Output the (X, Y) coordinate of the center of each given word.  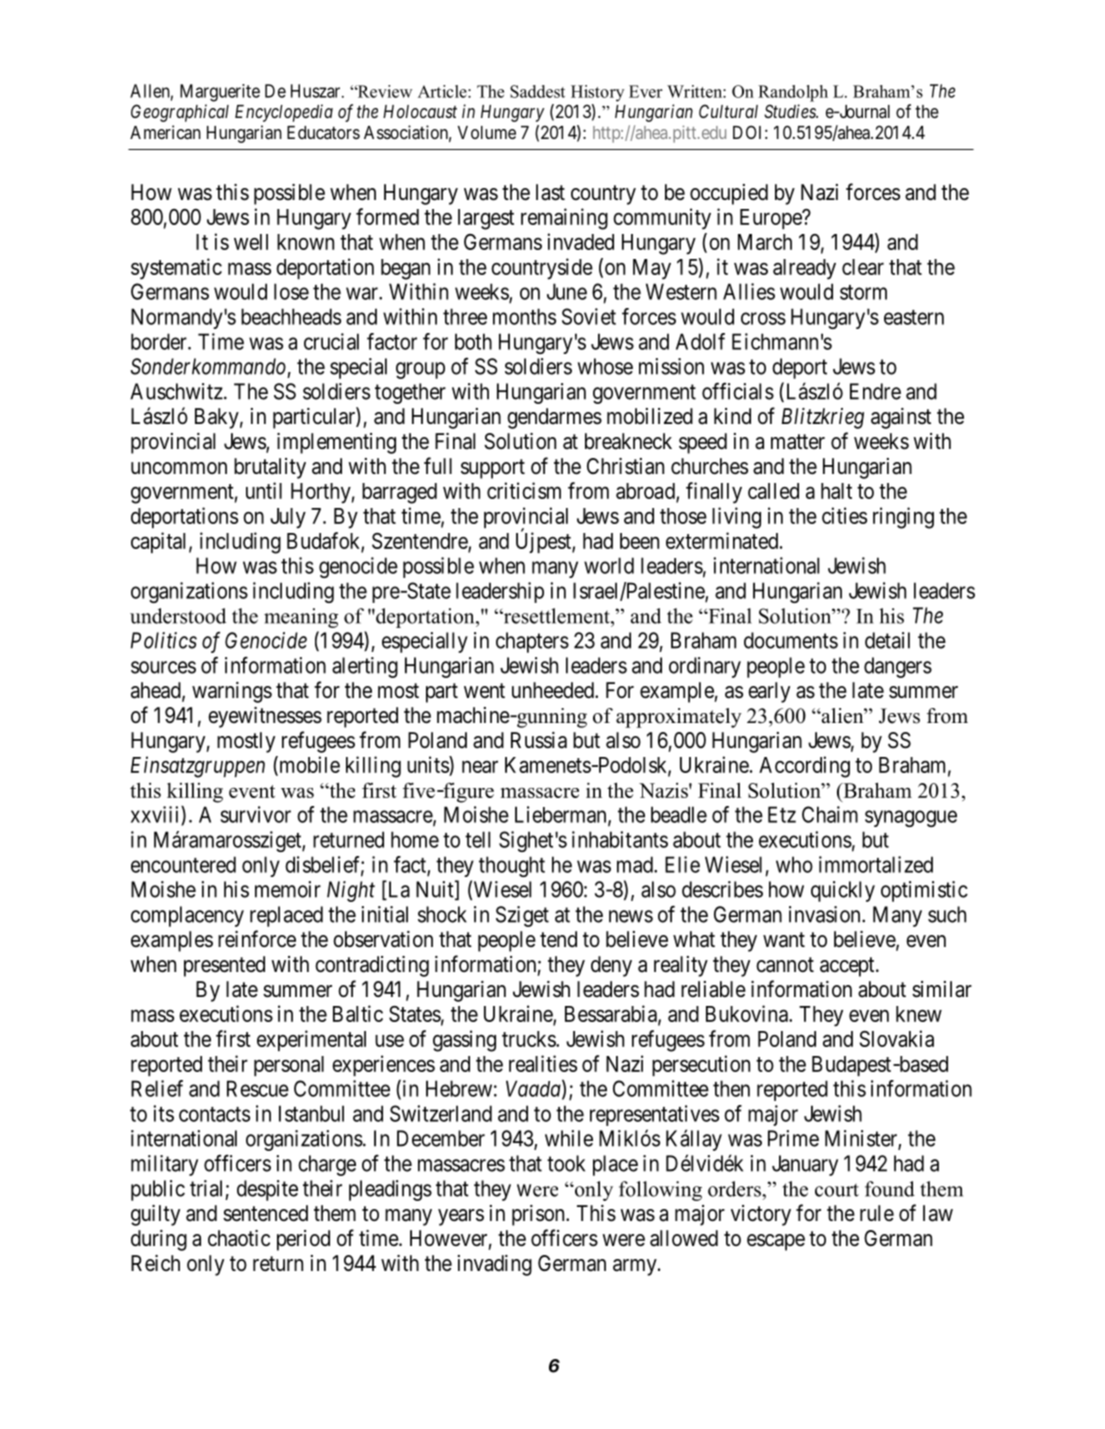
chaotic (239, 1238)
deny (611, 966)
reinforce (257, 939)
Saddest (537, 91)
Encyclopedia (284, 113)
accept (848, 967)
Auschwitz (177, 391)
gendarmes (554, 418)
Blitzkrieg (823, 418)
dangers (898, 667)
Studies (791, 111)
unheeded (554, 690)
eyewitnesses (265, 717)
